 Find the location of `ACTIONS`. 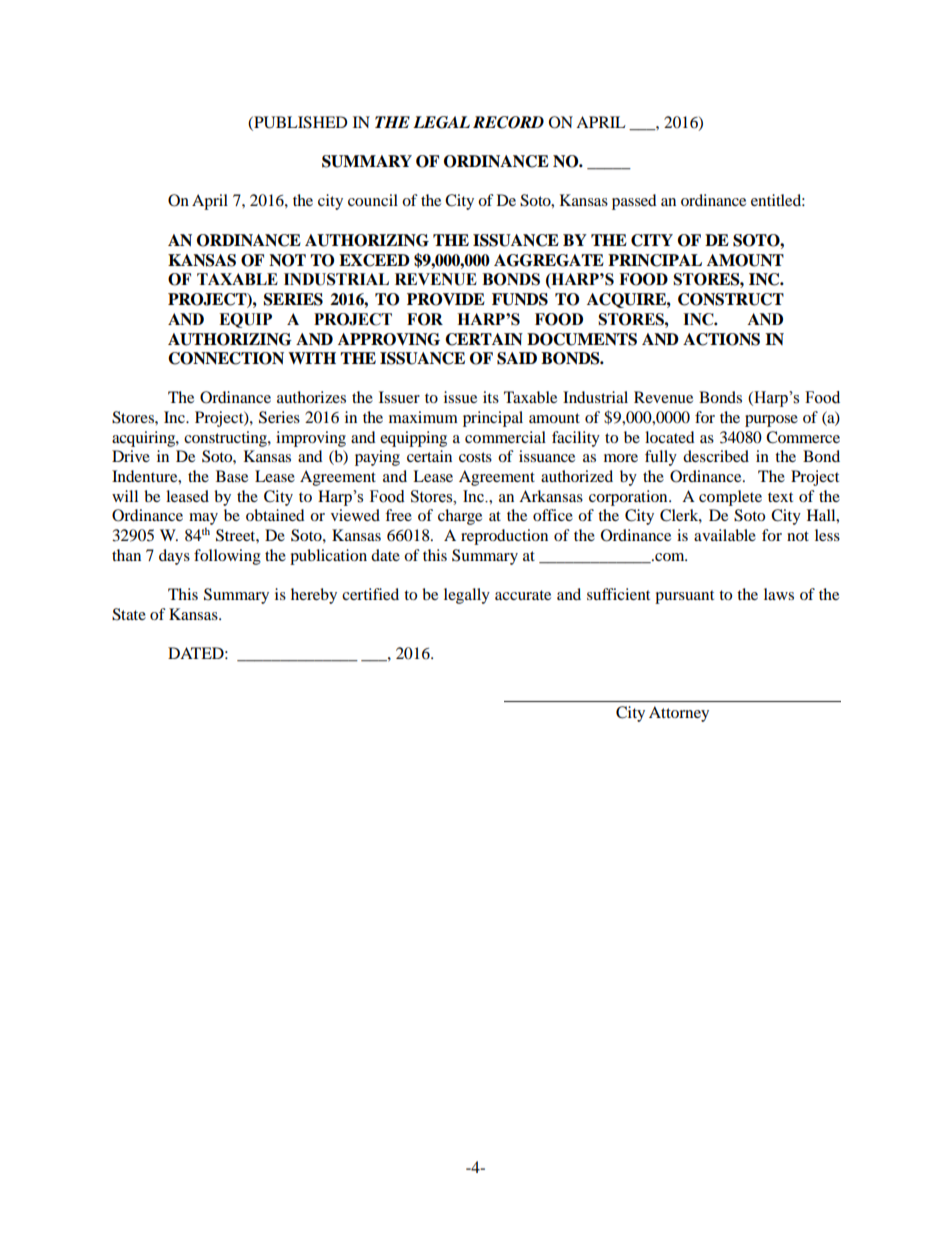

ACTIONS is located at coordinates (721, 339).
